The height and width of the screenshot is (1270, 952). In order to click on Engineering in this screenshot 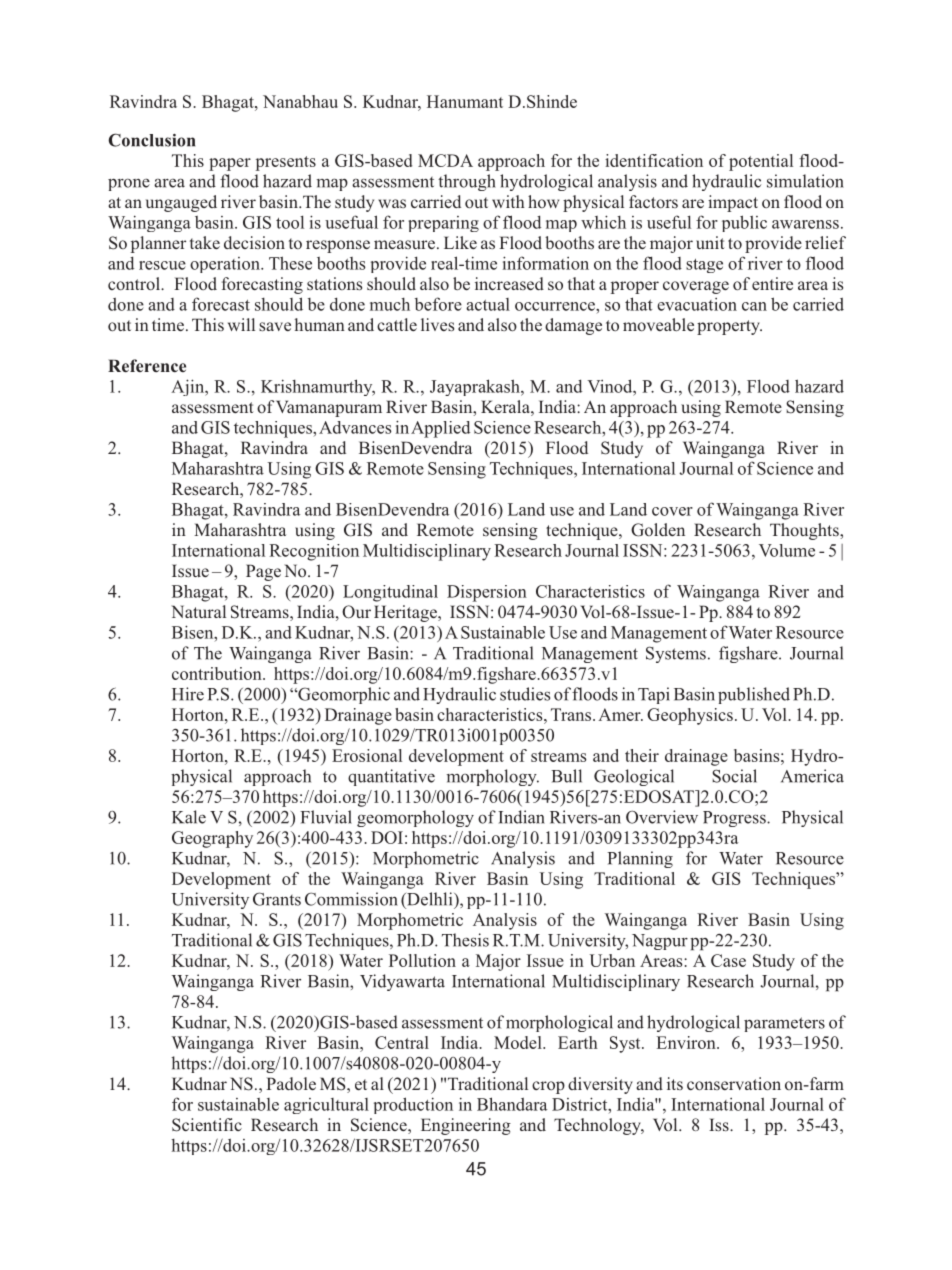, I will do `click(466, 1126)`.
